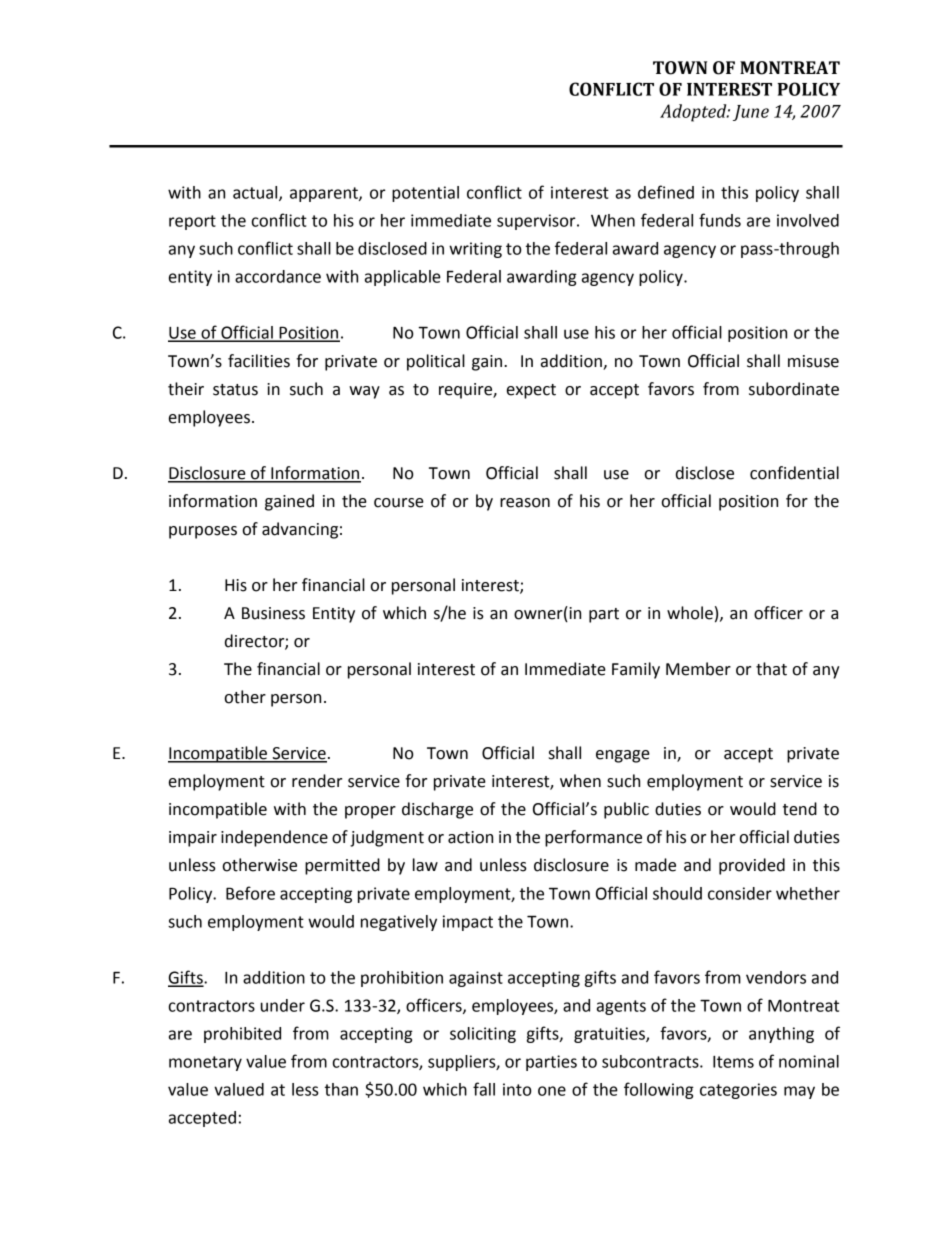 The width and height of the screenshot is (952, 1233). What do you see at coordinates (273, 613) in the screenshot?
I see `Business` at bounding box center [273, 613].
